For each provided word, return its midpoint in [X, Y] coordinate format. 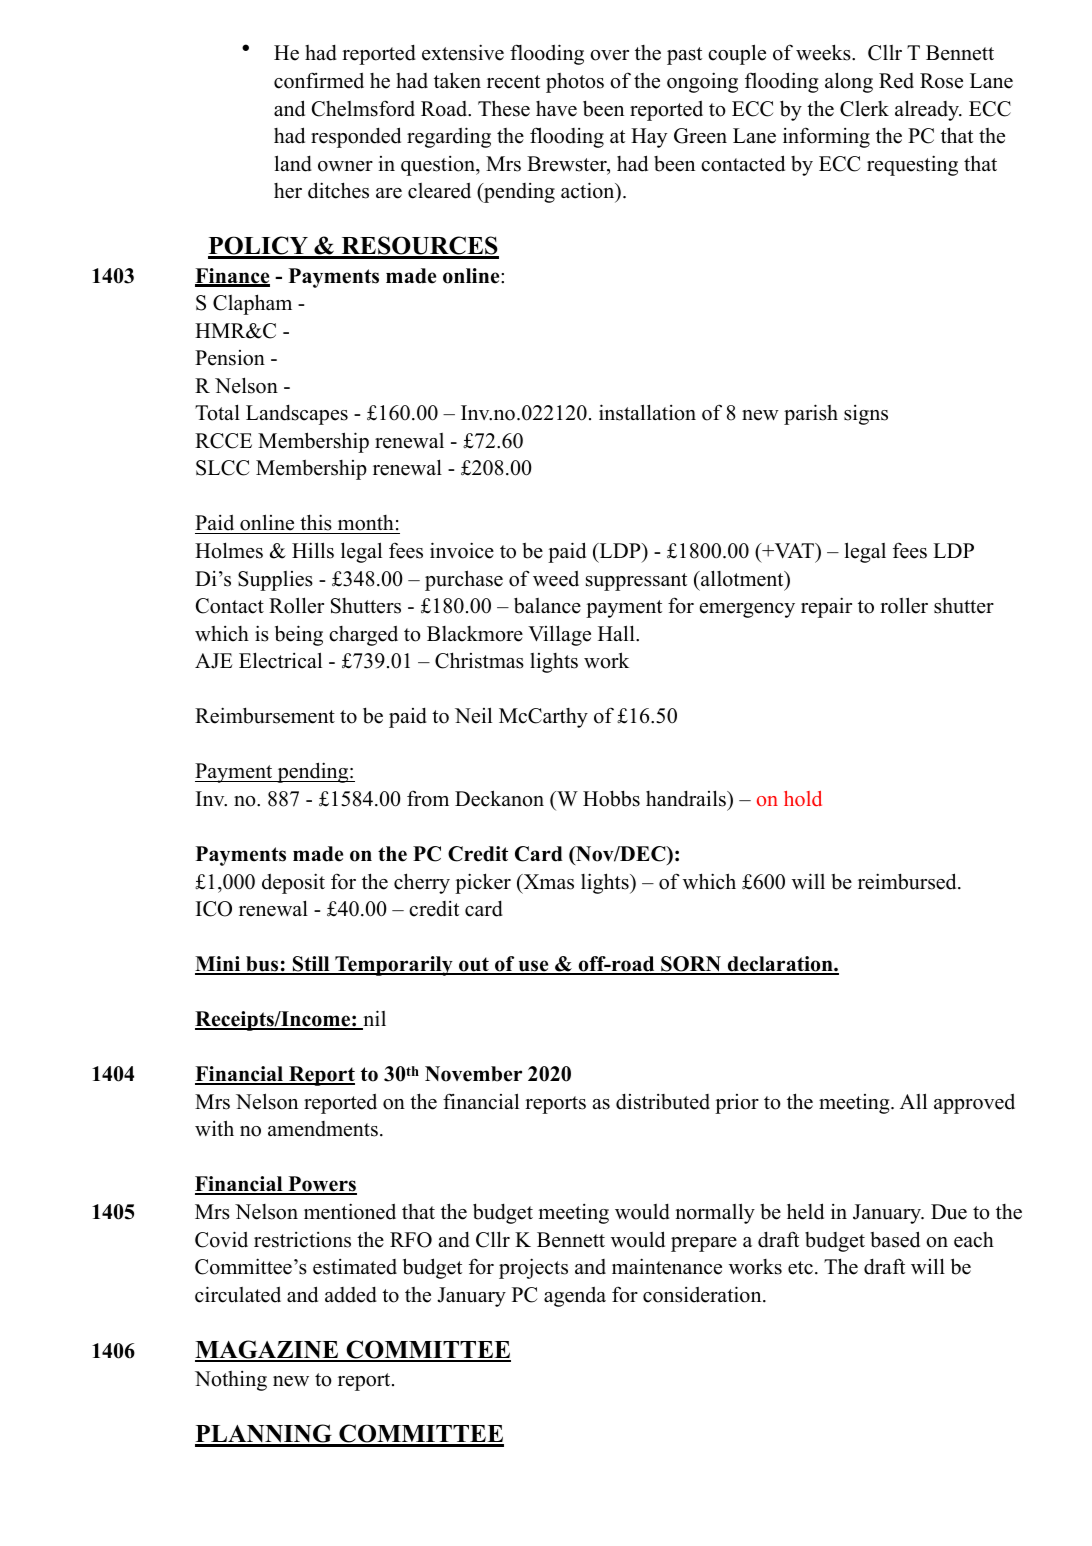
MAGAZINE [268, 1350]
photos [575, 83]
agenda [575, 1296]
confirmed [319, 80]
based [895, 1239]
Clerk [864, 109]
